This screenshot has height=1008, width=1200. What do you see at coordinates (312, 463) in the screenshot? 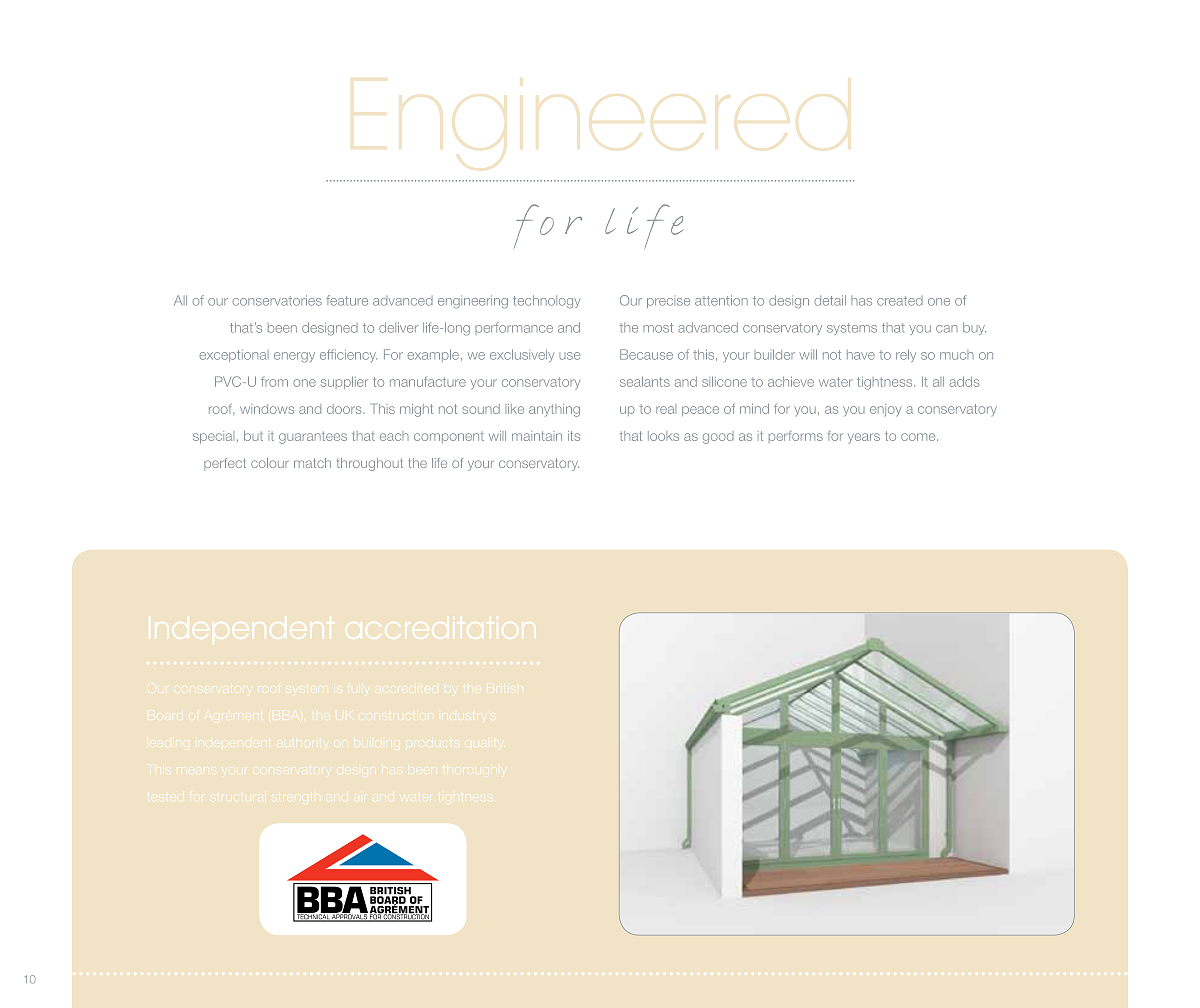
I see `match` at bounding box center [312, 463].
